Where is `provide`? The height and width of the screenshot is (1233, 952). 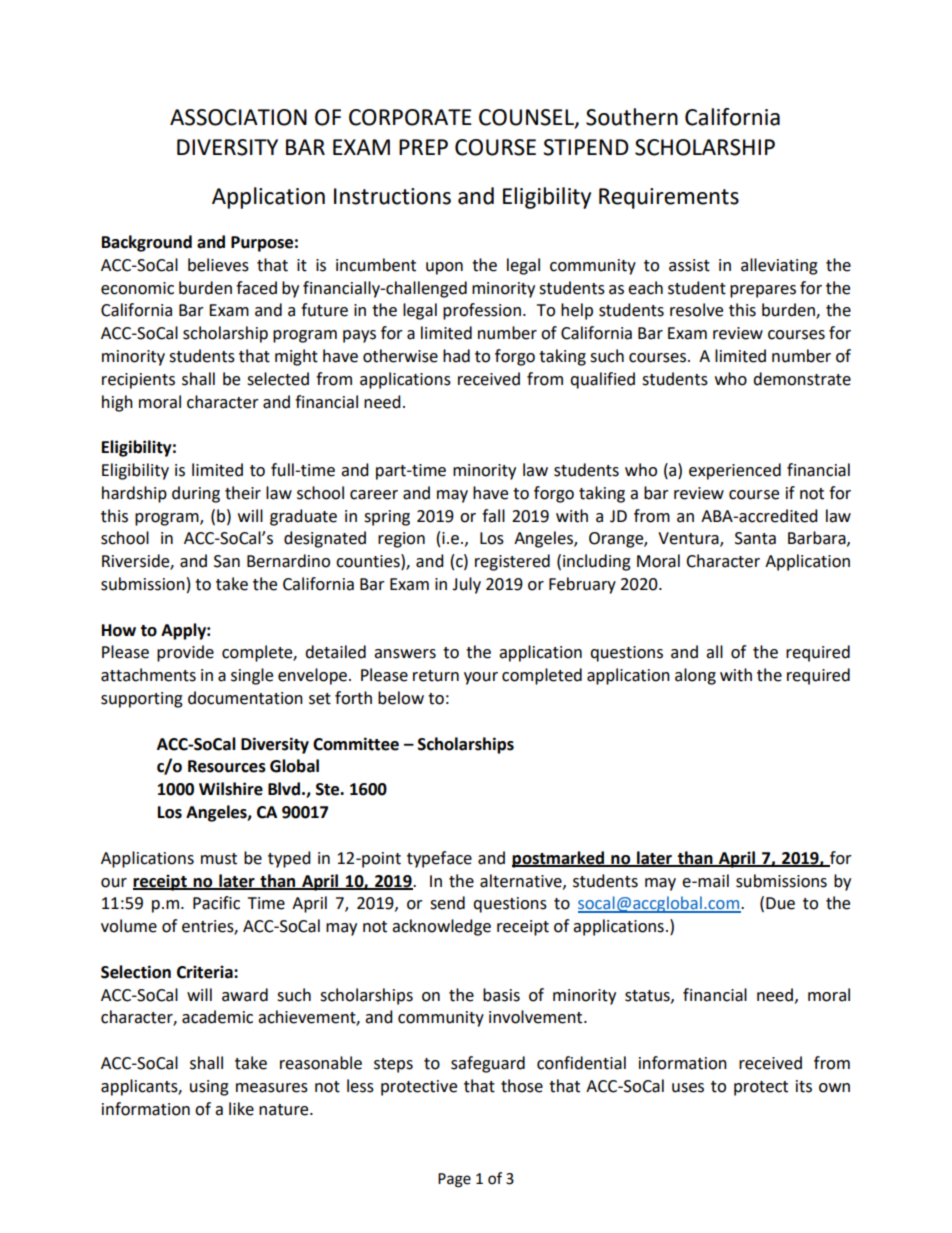 provide is located at coordinates (185, 653).
